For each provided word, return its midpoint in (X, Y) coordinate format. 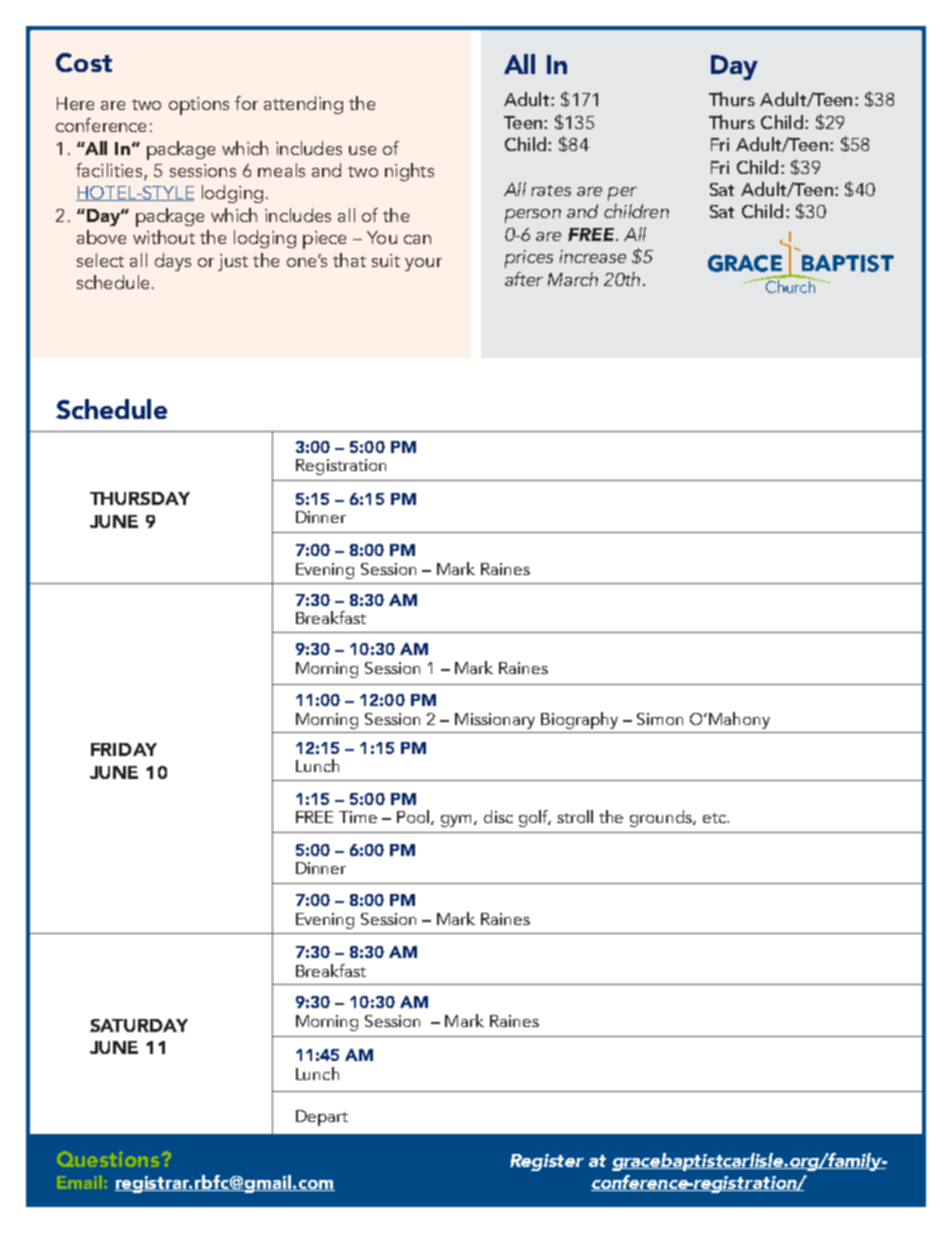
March (573, 279)
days (173, 262)
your (423, 264)
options (199, 106)
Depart (322, 1118)
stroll (575, 816)
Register (547, 1162)
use (362, 150)
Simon (660, 719)
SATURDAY (139, 1025)
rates (551, 190)
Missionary (495, 721)
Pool (414, 817)
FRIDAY (124, 749)
